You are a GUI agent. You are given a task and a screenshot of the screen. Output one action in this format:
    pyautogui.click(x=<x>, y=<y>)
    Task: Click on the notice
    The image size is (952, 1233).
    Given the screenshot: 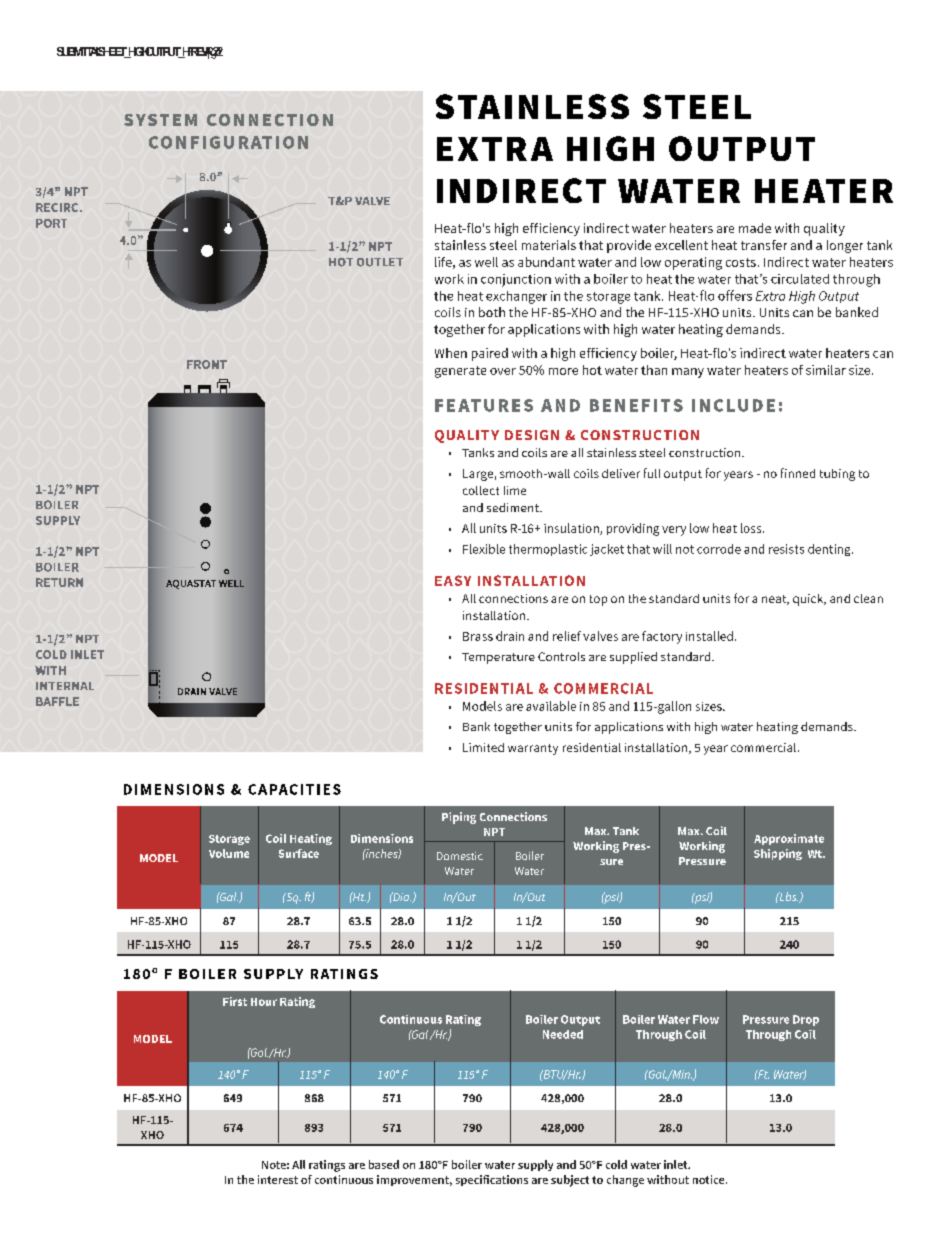 What is the action you would take?
    pyautogui.click(x=710, y=1179)
